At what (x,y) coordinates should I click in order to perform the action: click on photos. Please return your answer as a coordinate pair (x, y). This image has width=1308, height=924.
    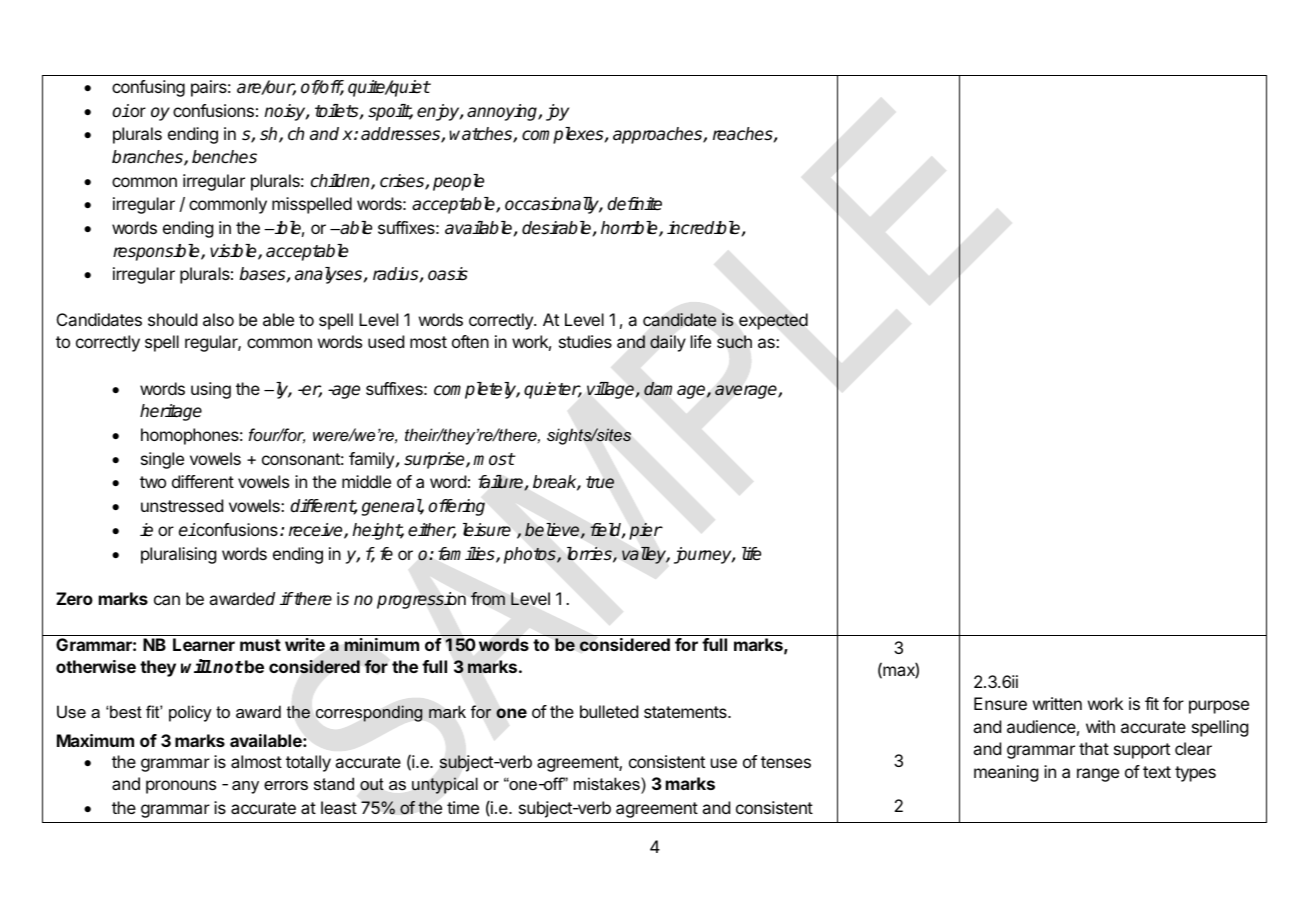
    Looking at the image, I should click on (531, 555).
